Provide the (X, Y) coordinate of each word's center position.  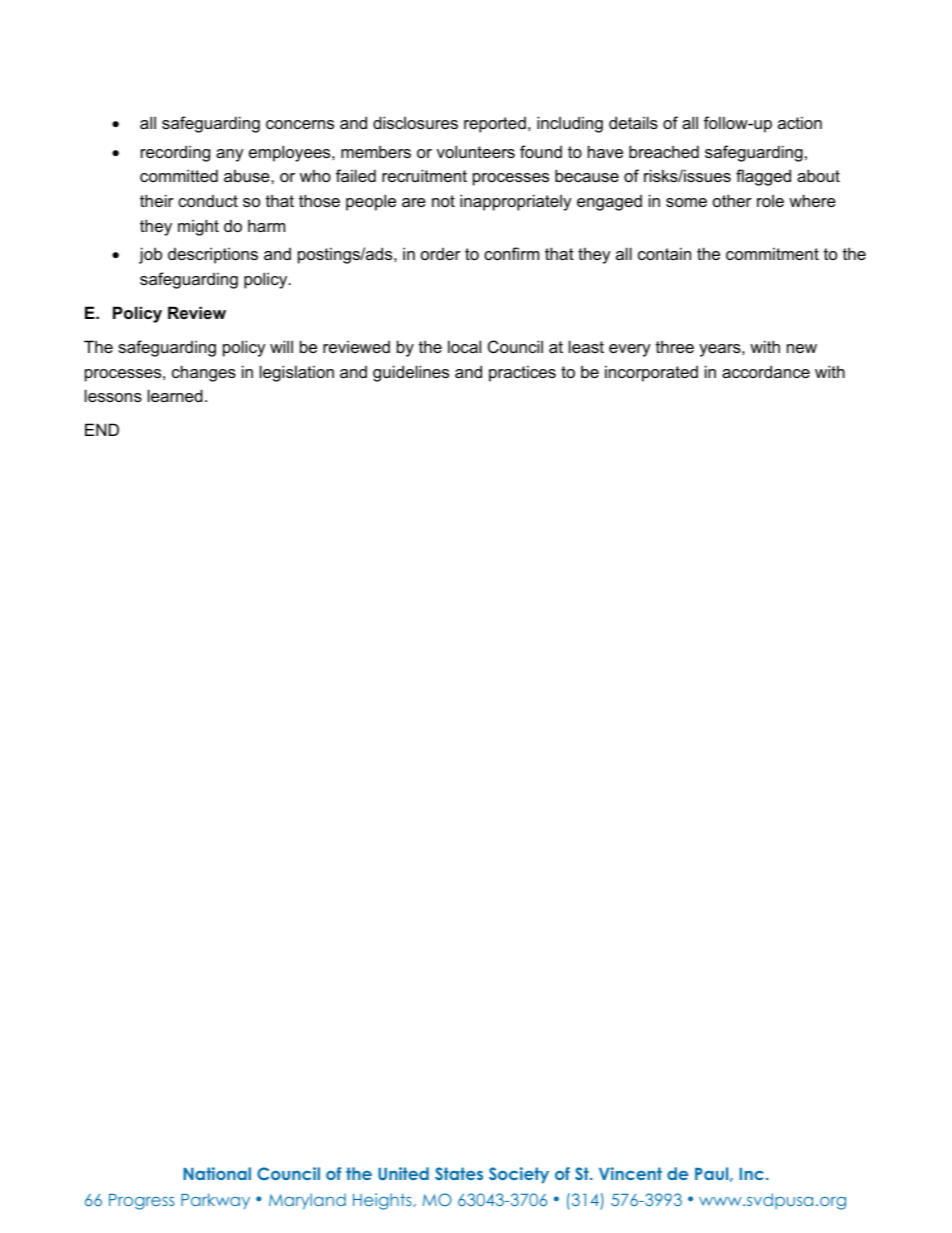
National (217, 1173)
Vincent (630, 1173)
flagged (763, 177)
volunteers (476, 151)
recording (175, 153)
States (459, 1173)
